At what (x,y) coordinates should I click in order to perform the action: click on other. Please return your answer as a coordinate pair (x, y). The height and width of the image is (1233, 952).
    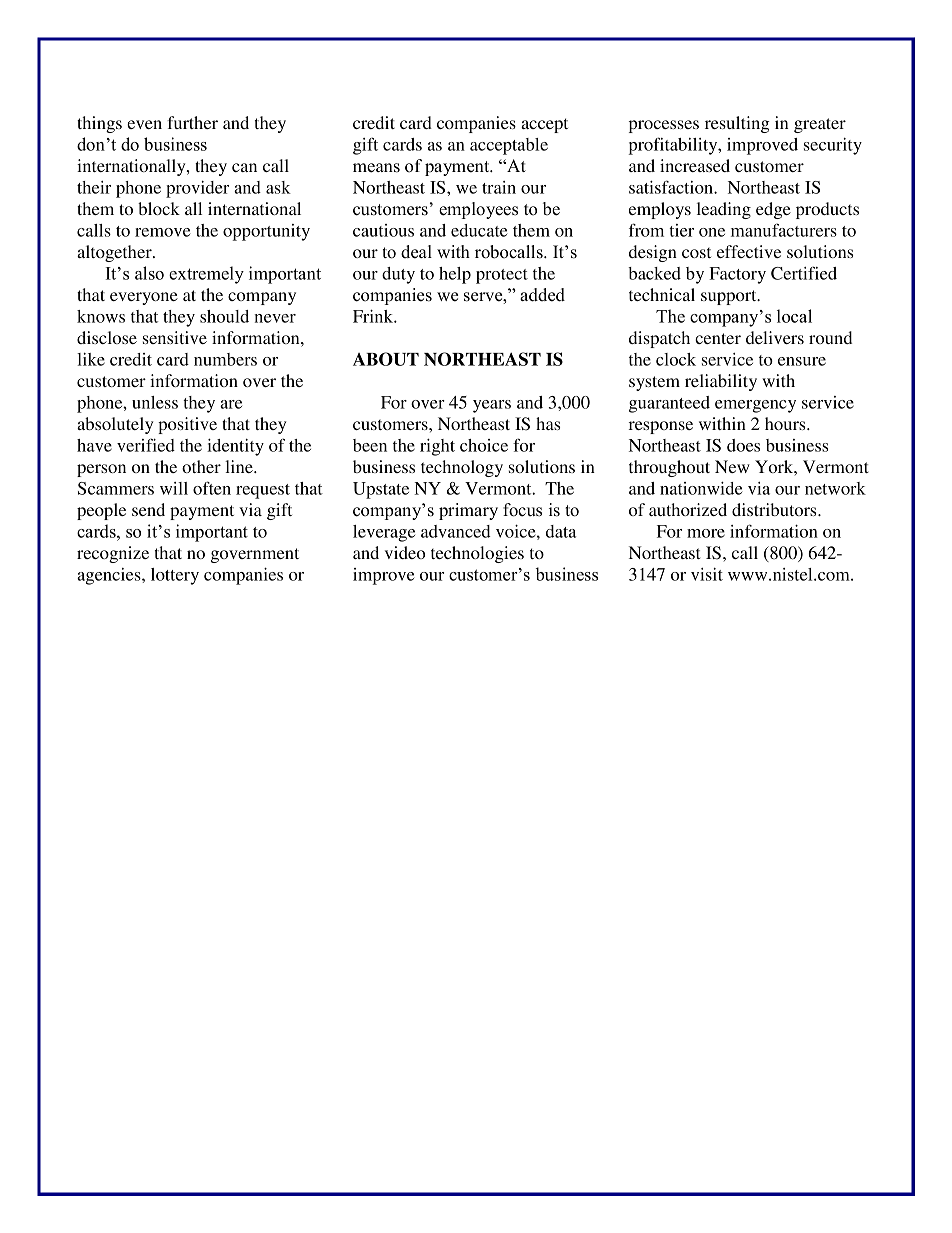
    Looking at the image, I should click on (201, 466).
